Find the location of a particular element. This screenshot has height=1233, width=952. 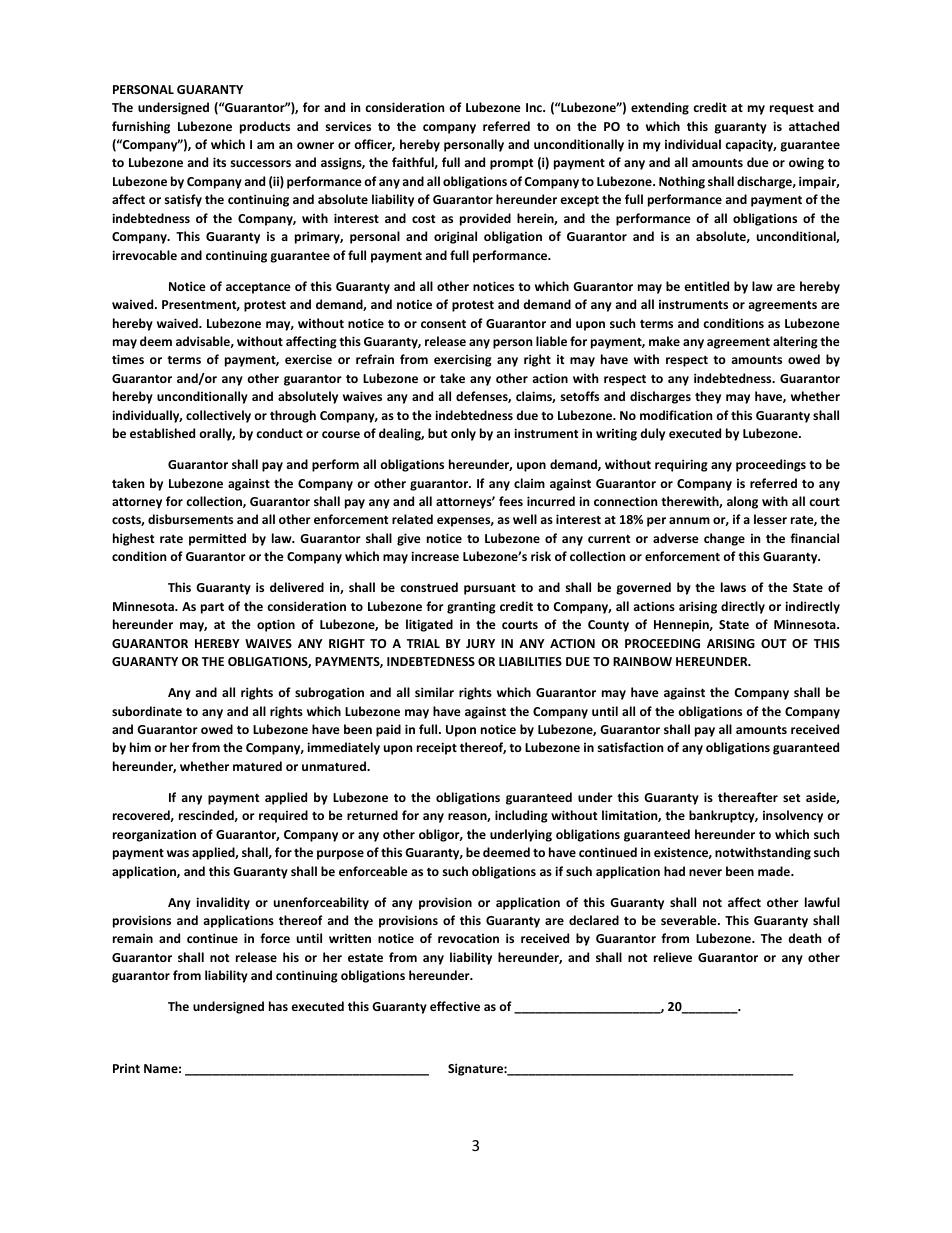

request is located at coordinates (792, 109).
